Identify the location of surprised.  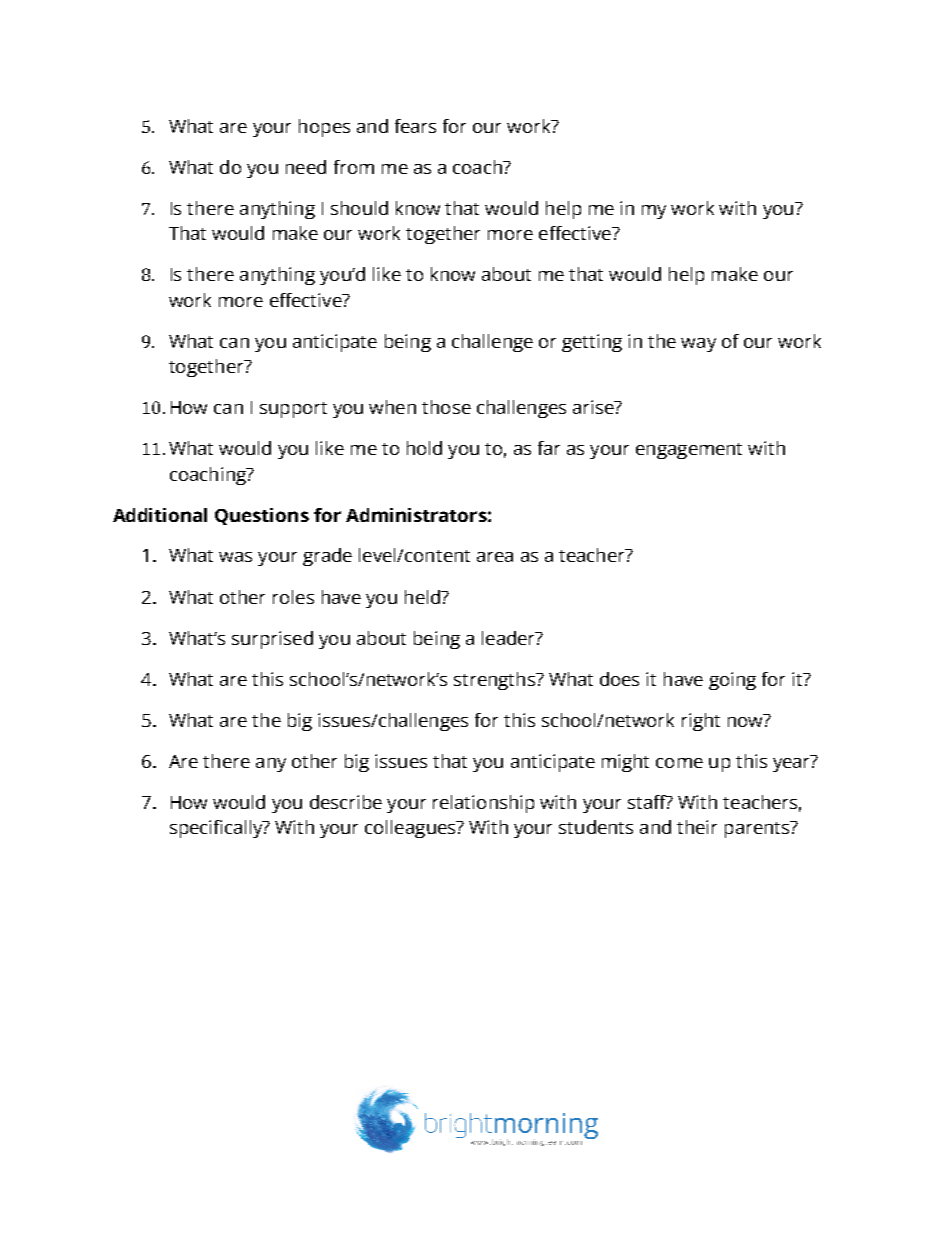
(272, 640).
